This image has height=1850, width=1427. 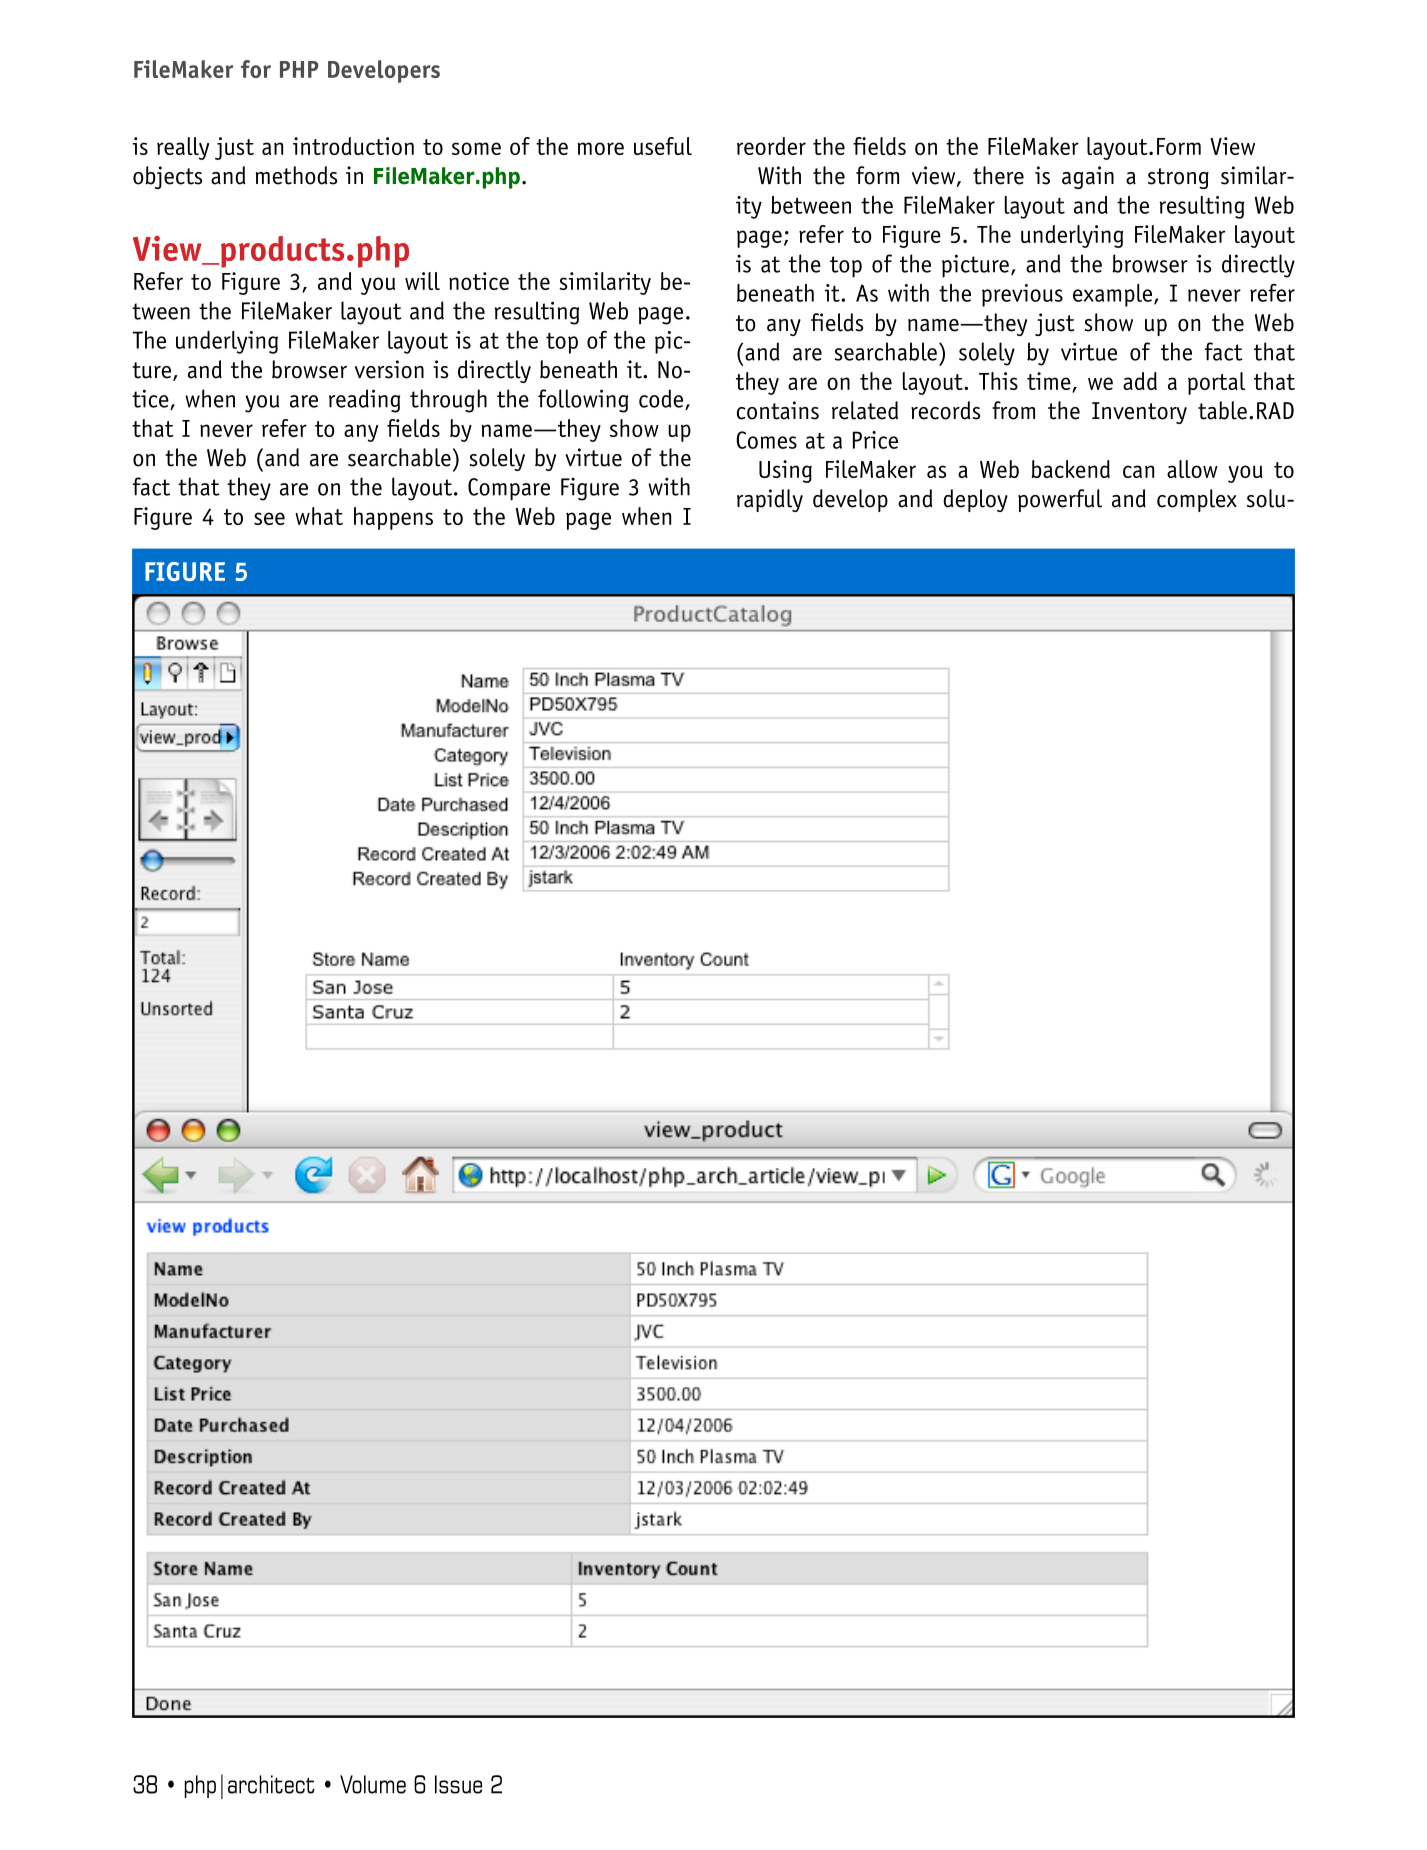 What do you see at coordinates (373, 1784) in the image?
I see `Volume` at bounding box center [373, 1784].
